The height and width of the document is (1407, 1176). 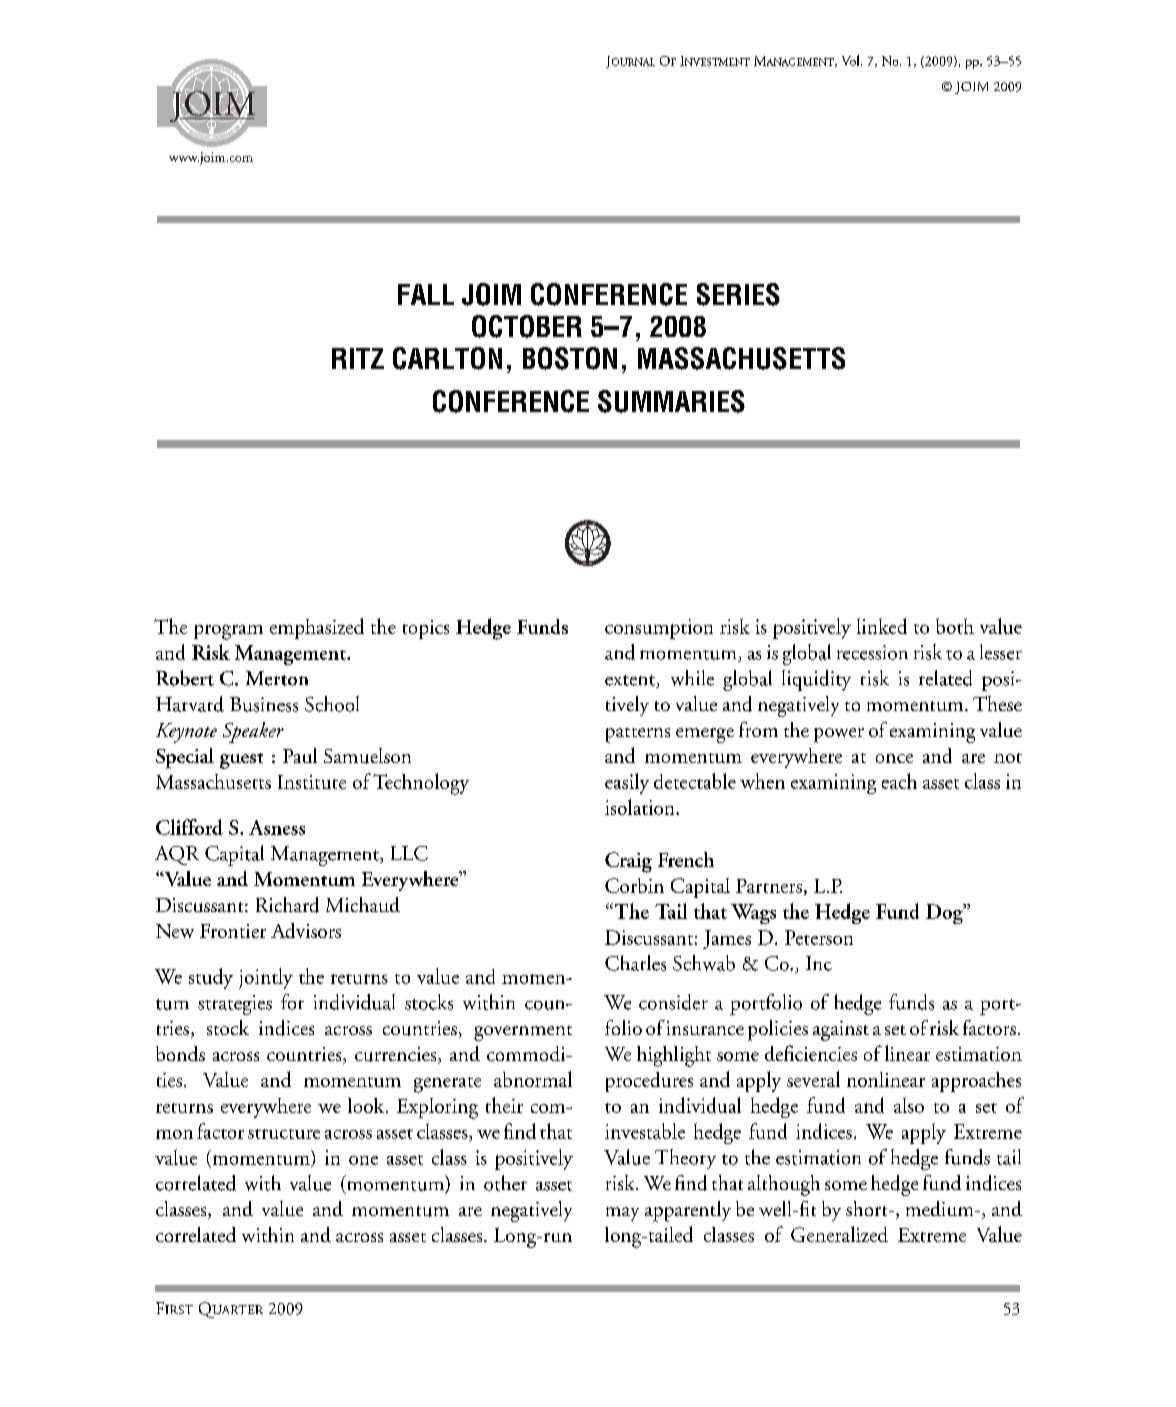 I want to click on easily, so click(x=627, y=783).
